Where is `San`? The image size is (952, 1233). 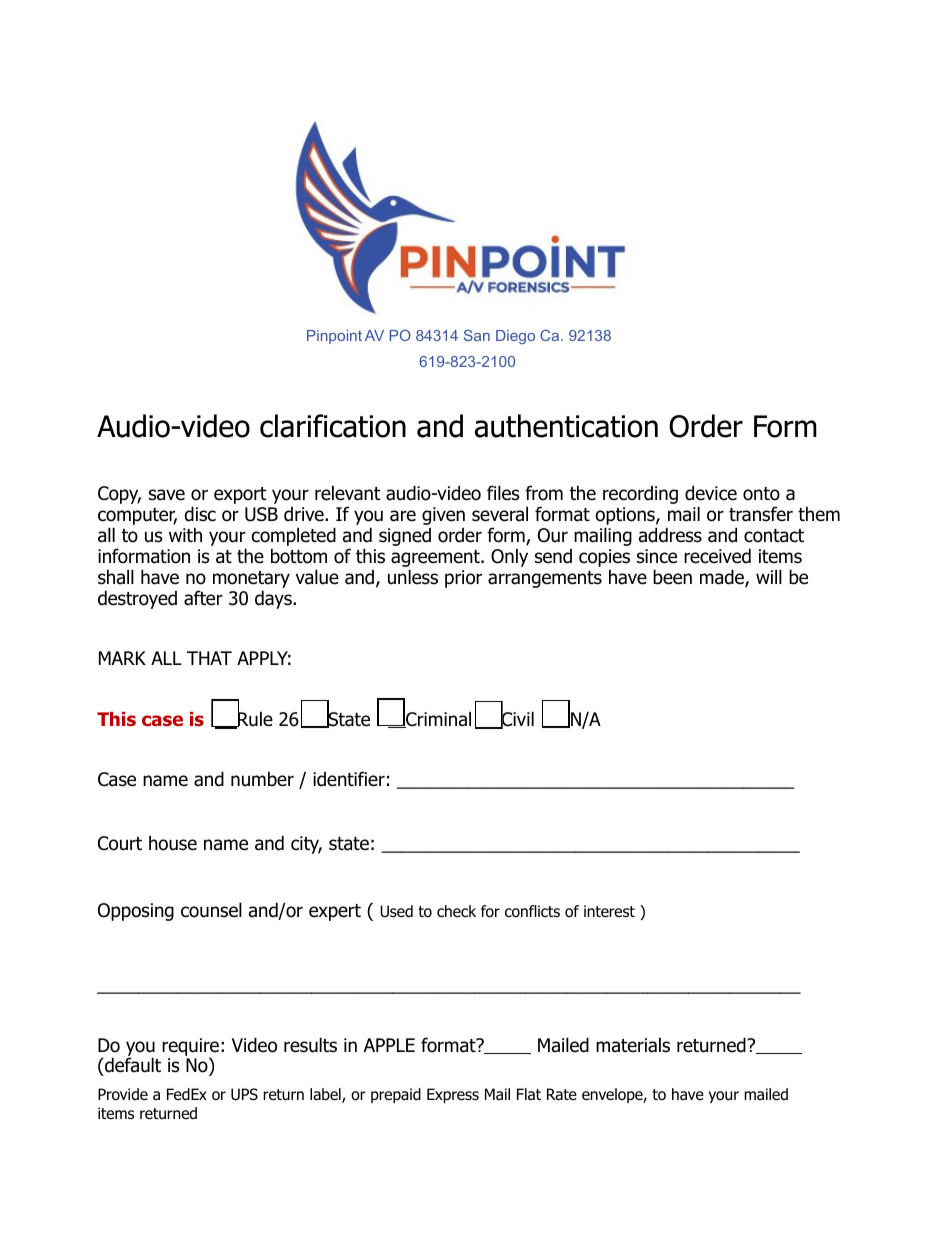
San is located at coordinates (477, 335).
